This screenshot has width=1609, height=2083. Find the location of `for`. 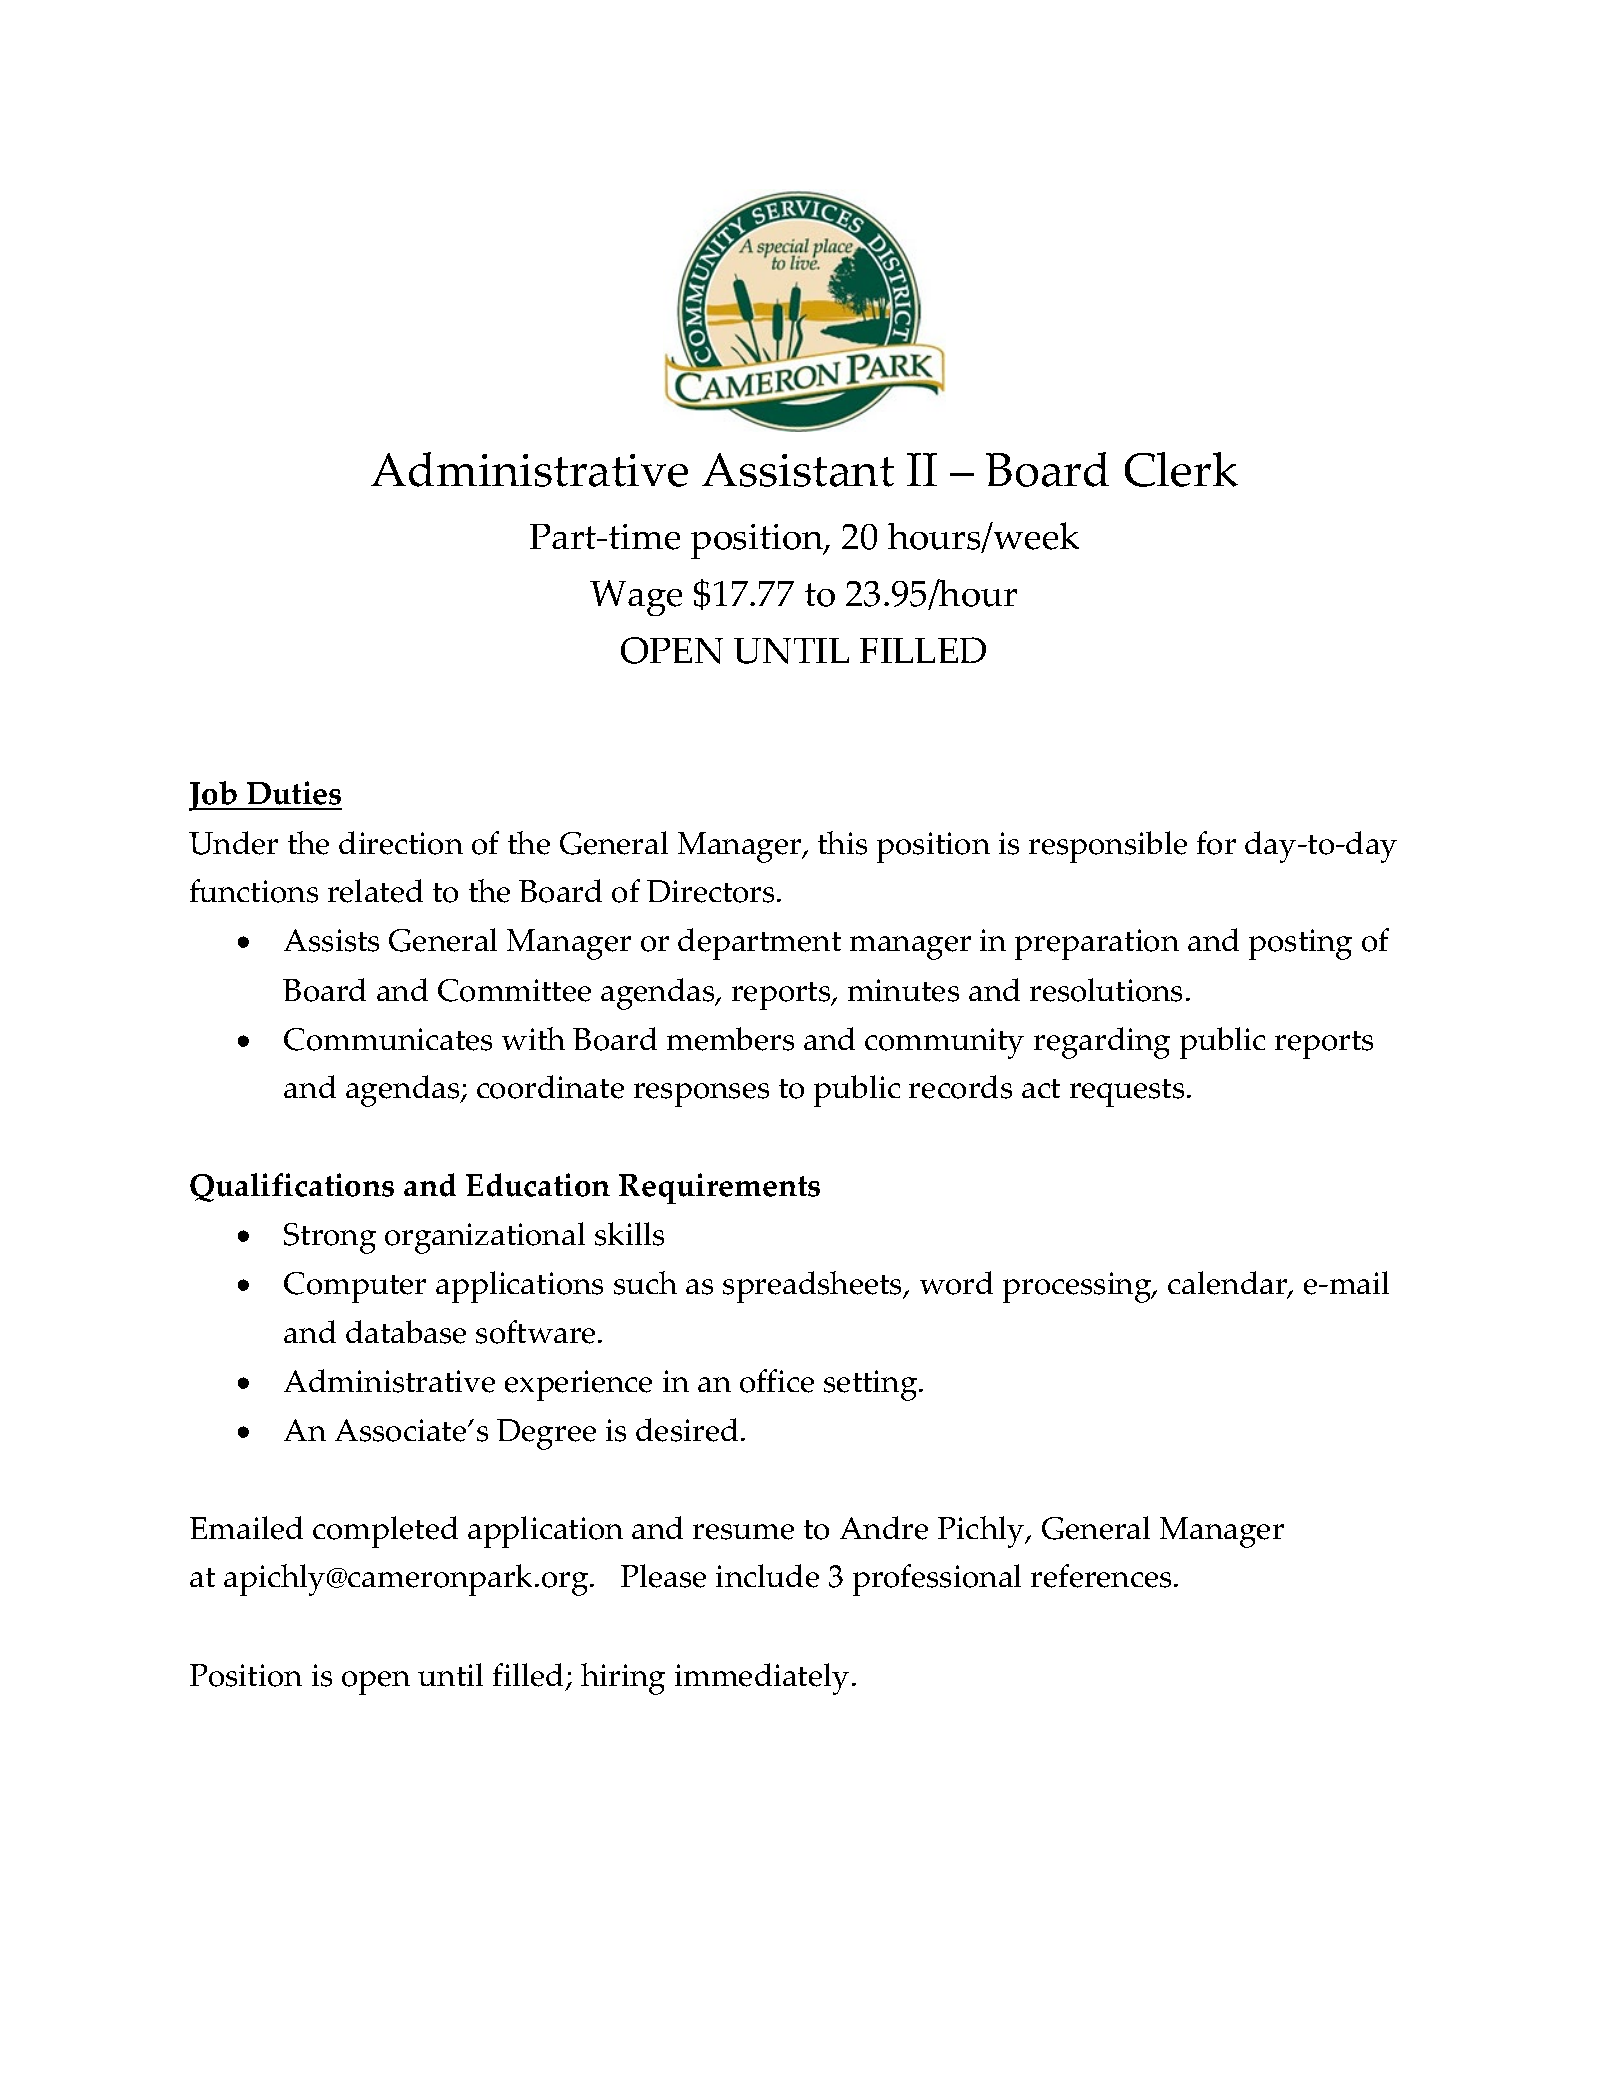

for is located at coordinates (1216, 843).
